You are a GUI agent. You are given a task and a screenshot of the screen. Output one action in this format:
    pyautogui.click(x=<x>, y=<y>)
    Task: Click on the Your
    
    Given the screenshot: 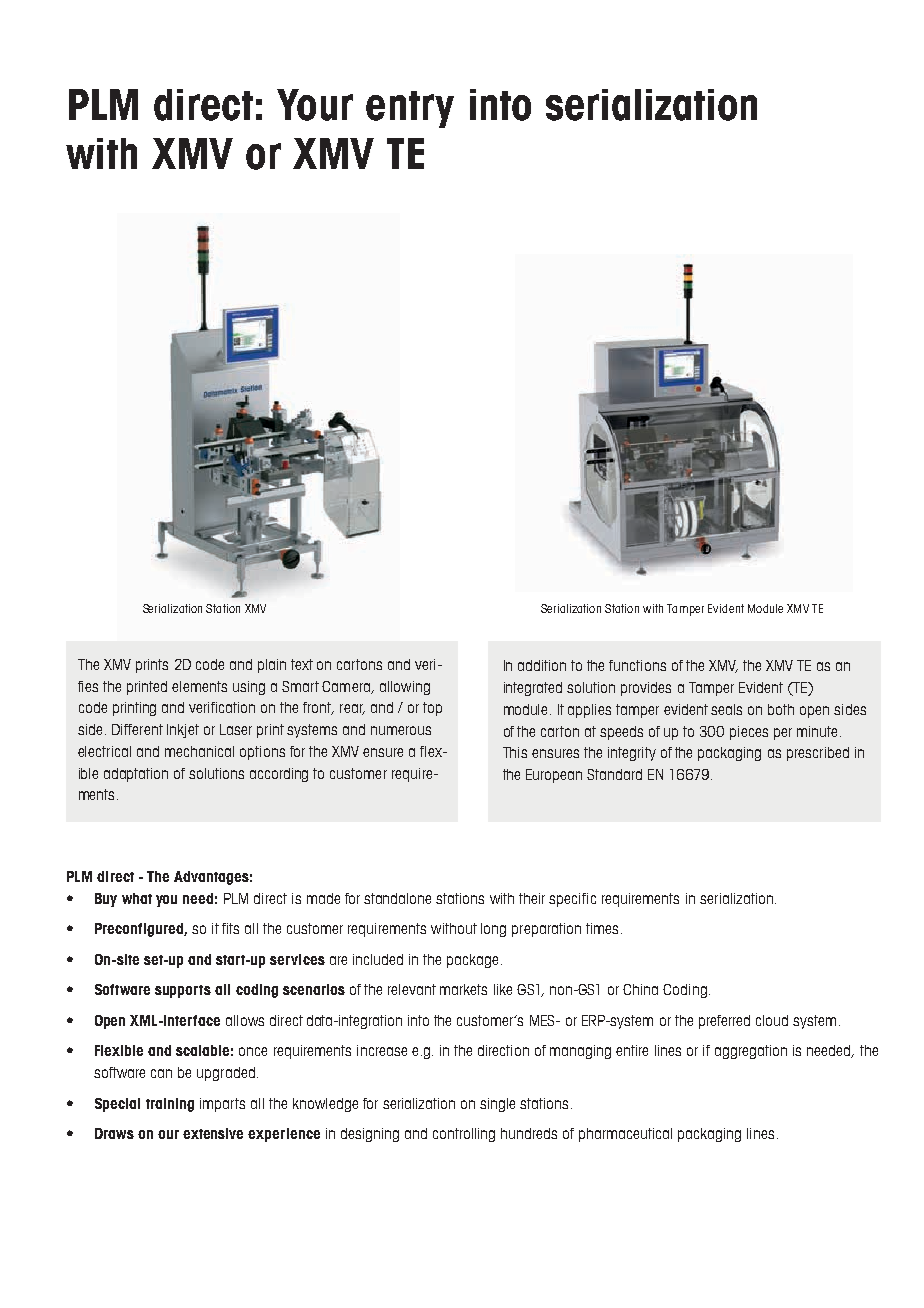 What is the action you would take?
    pyautogui.click(x=315, y=105)
